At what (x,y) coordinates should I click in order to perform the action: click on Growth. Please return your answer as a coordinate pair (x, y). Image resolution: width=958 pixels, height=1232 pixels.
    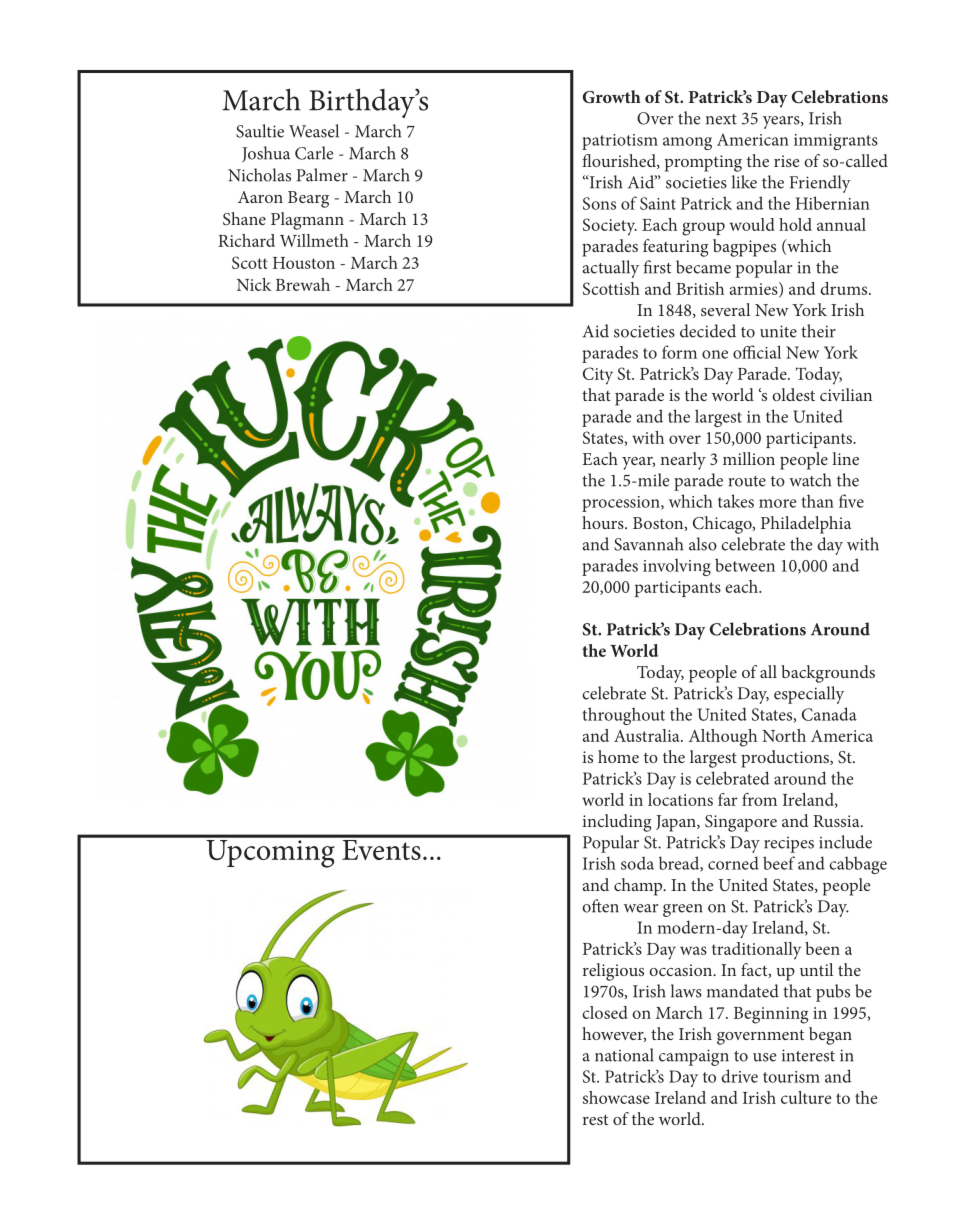
    Looking at the image, I should click on (612, 97).
